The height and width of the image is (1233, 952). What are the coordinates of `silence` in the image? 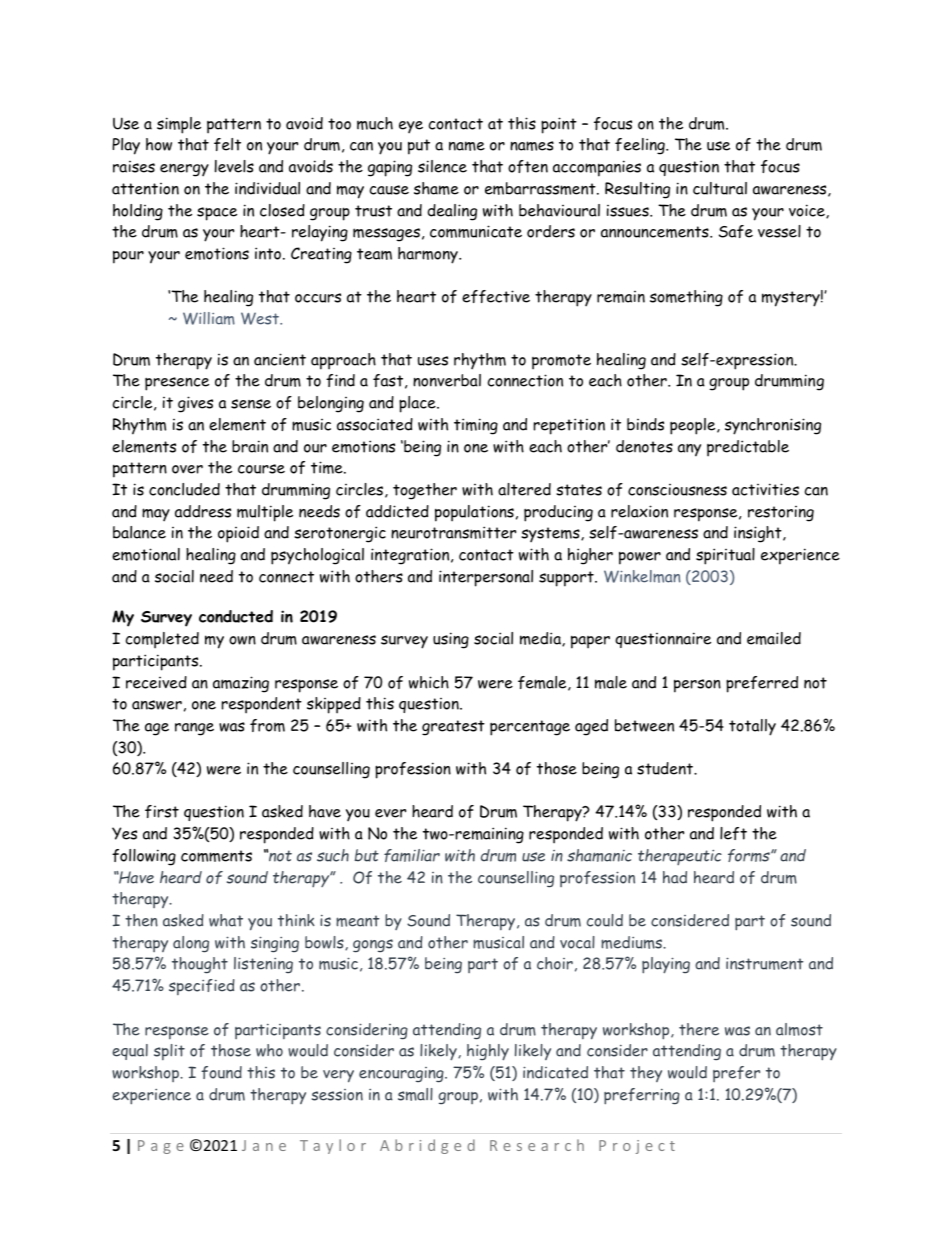 It's located at (442, 166).
